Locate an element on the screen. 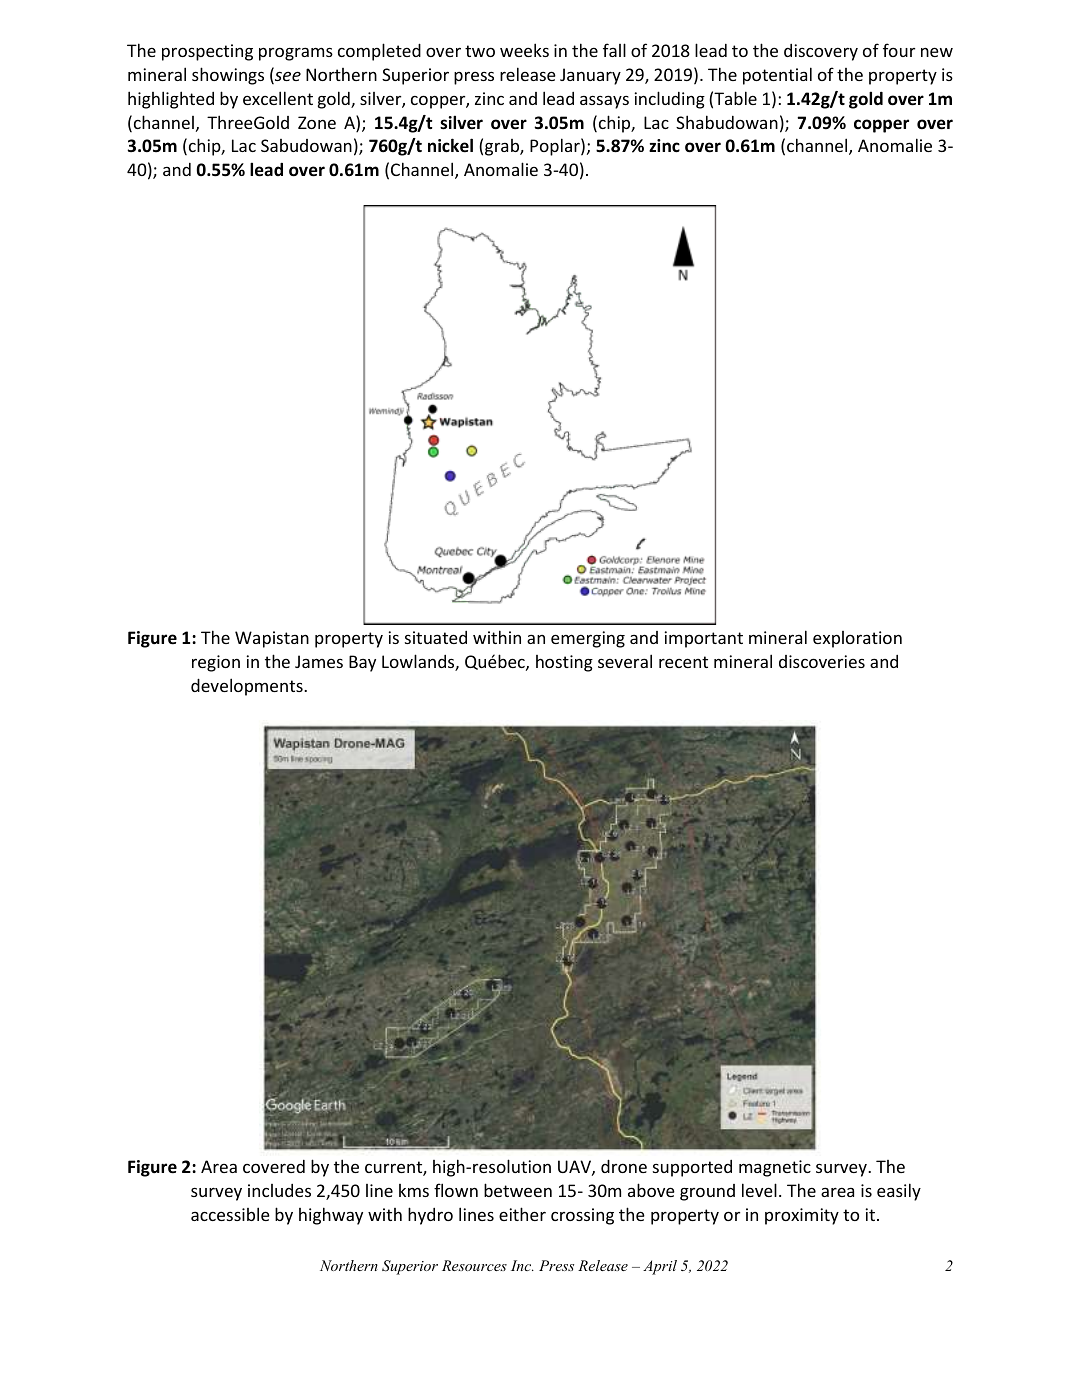  four is located at coordinates (899, 50).
